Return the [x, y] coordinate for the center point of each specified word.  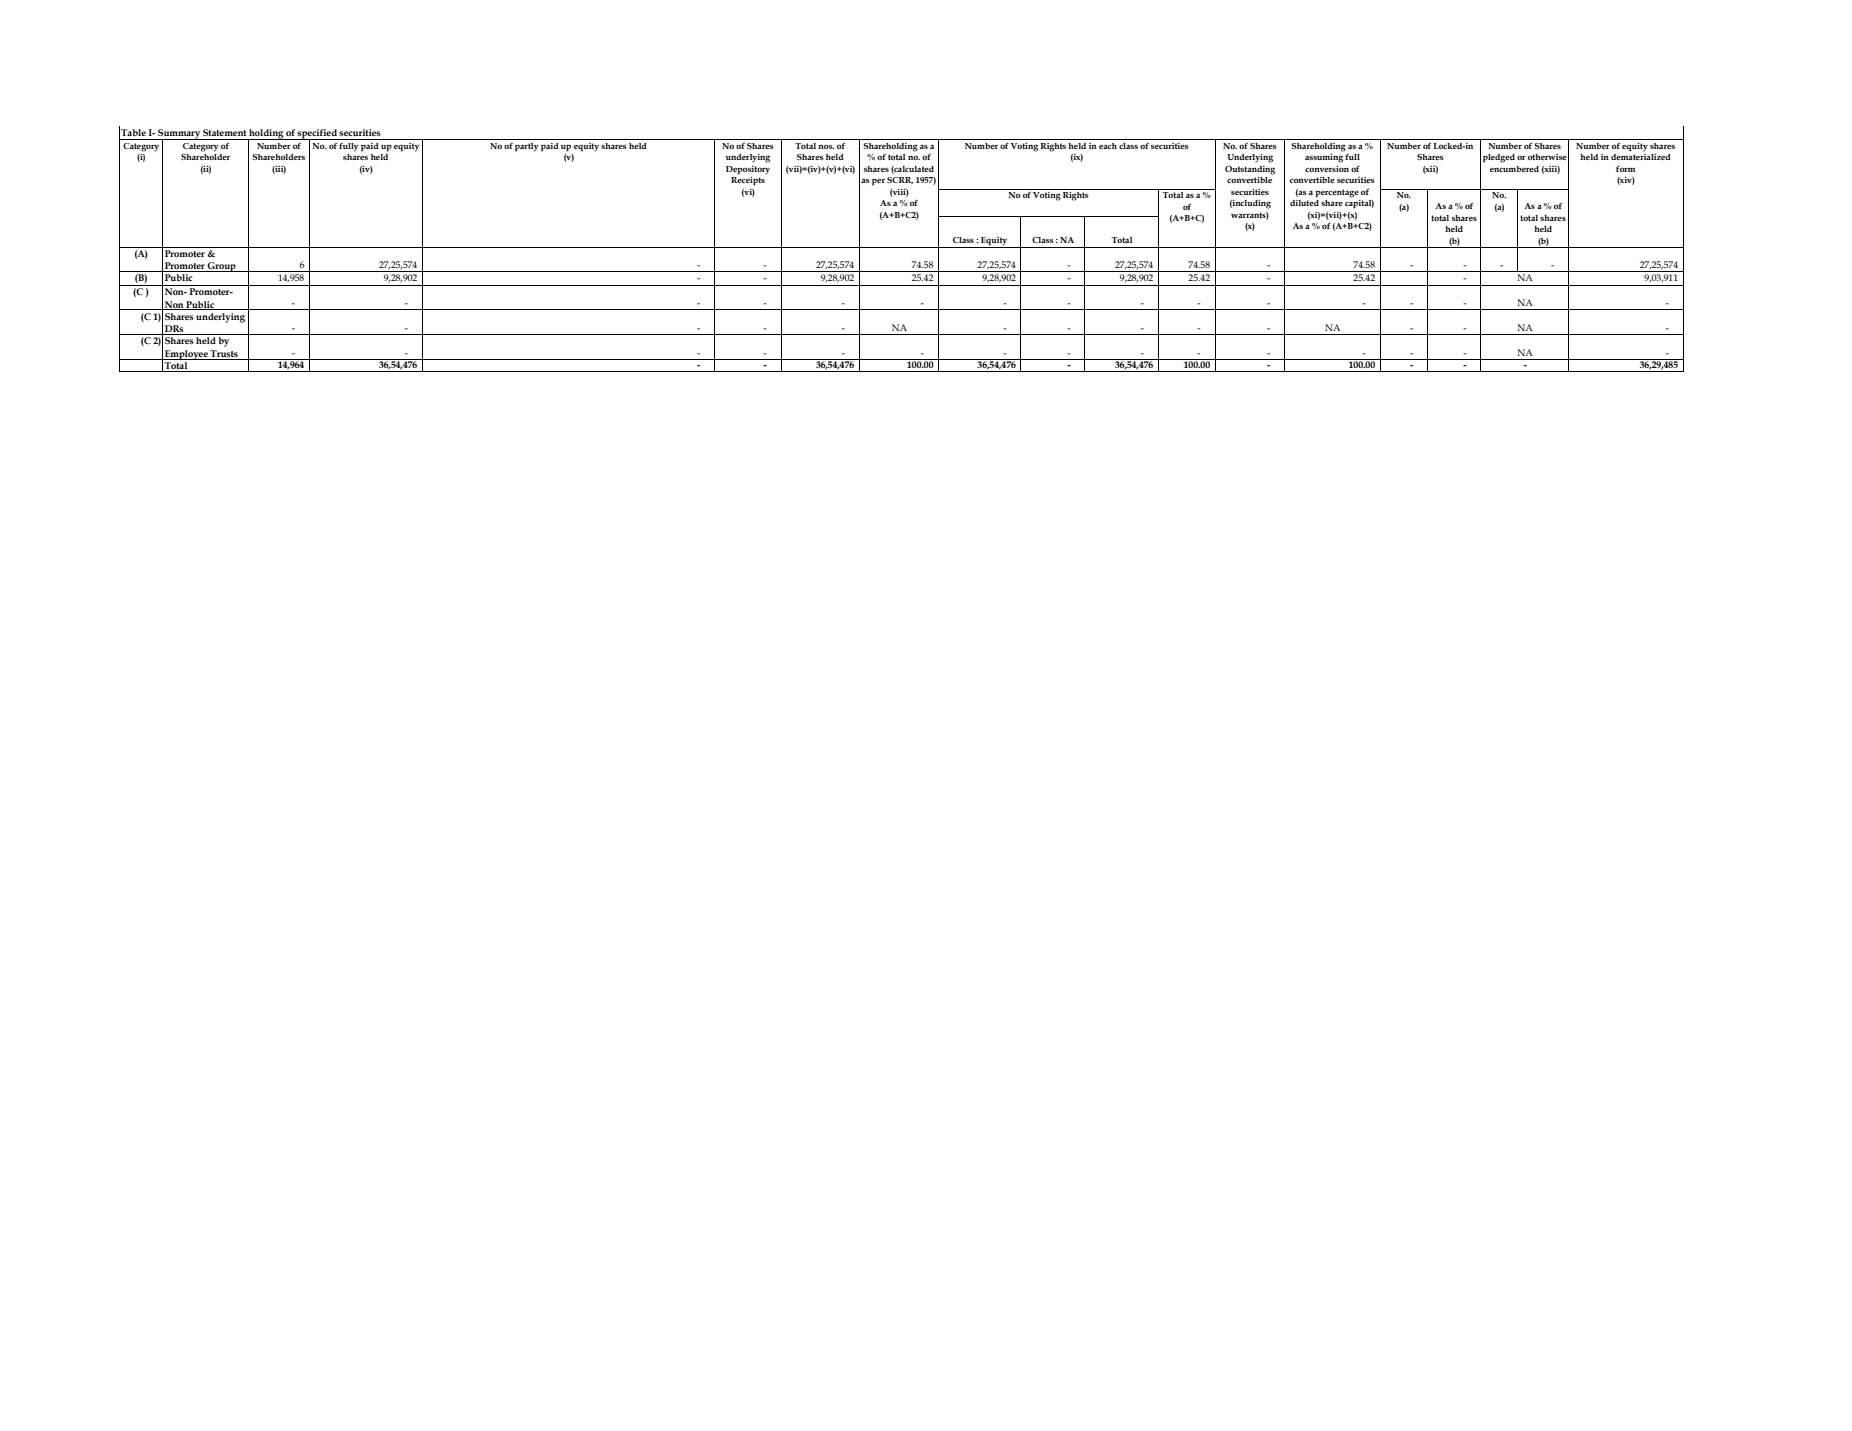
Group [222, 267]
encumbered [1514, 169]
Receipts [748, 181]
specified [317, 135]
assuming [1324, 158]
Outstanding [1250, 170]
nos [826, 147]
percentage [1337, 193]
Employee [186, 355]
